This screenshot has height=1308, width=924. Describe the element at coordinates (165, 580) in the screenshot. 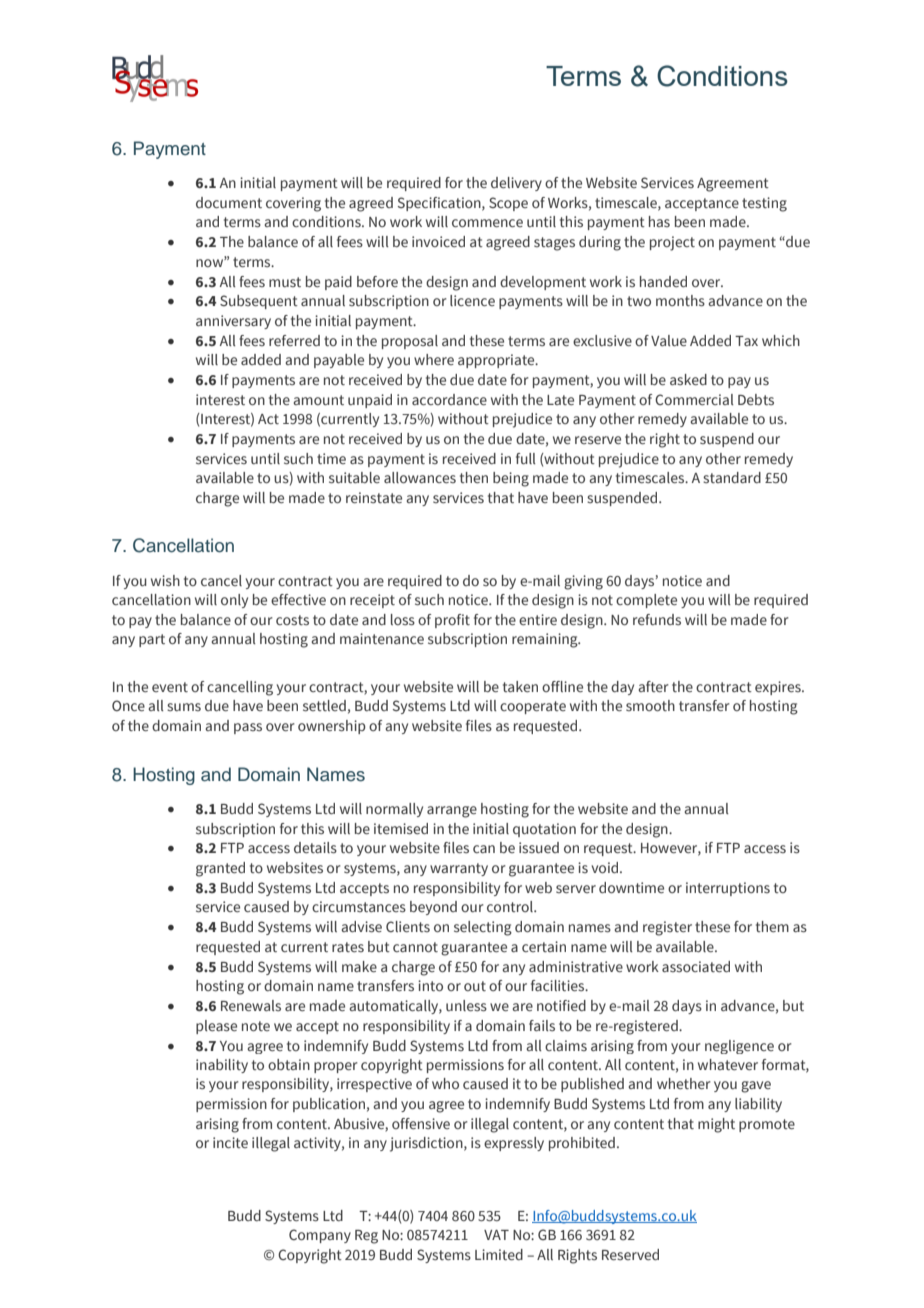

I see `wish` at that location.
